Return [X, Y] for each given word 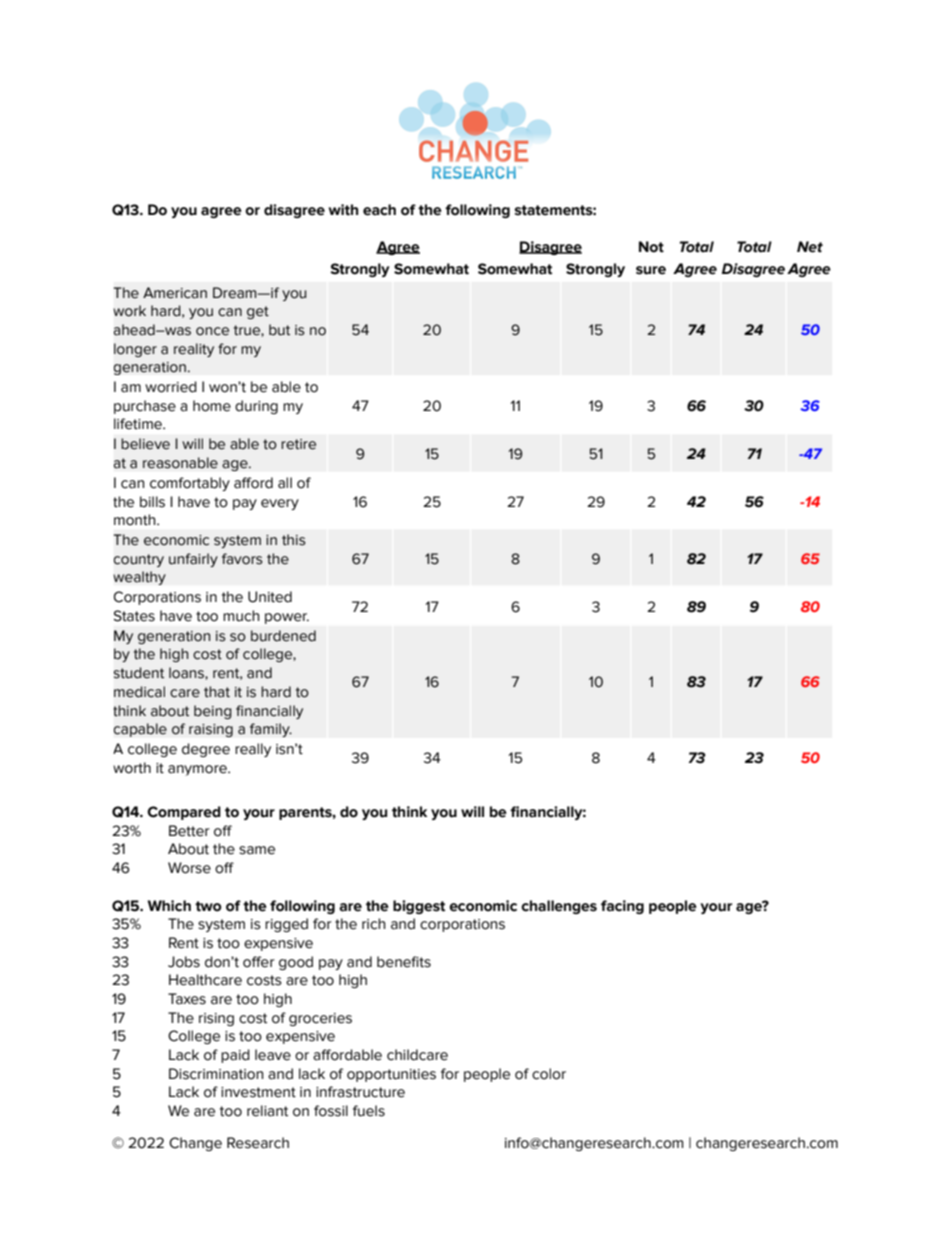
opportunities [391, 1075]
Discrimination [216, 1074]
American [175, 293]
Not [651, 247]
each [379, 210]
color [549, 1074]
